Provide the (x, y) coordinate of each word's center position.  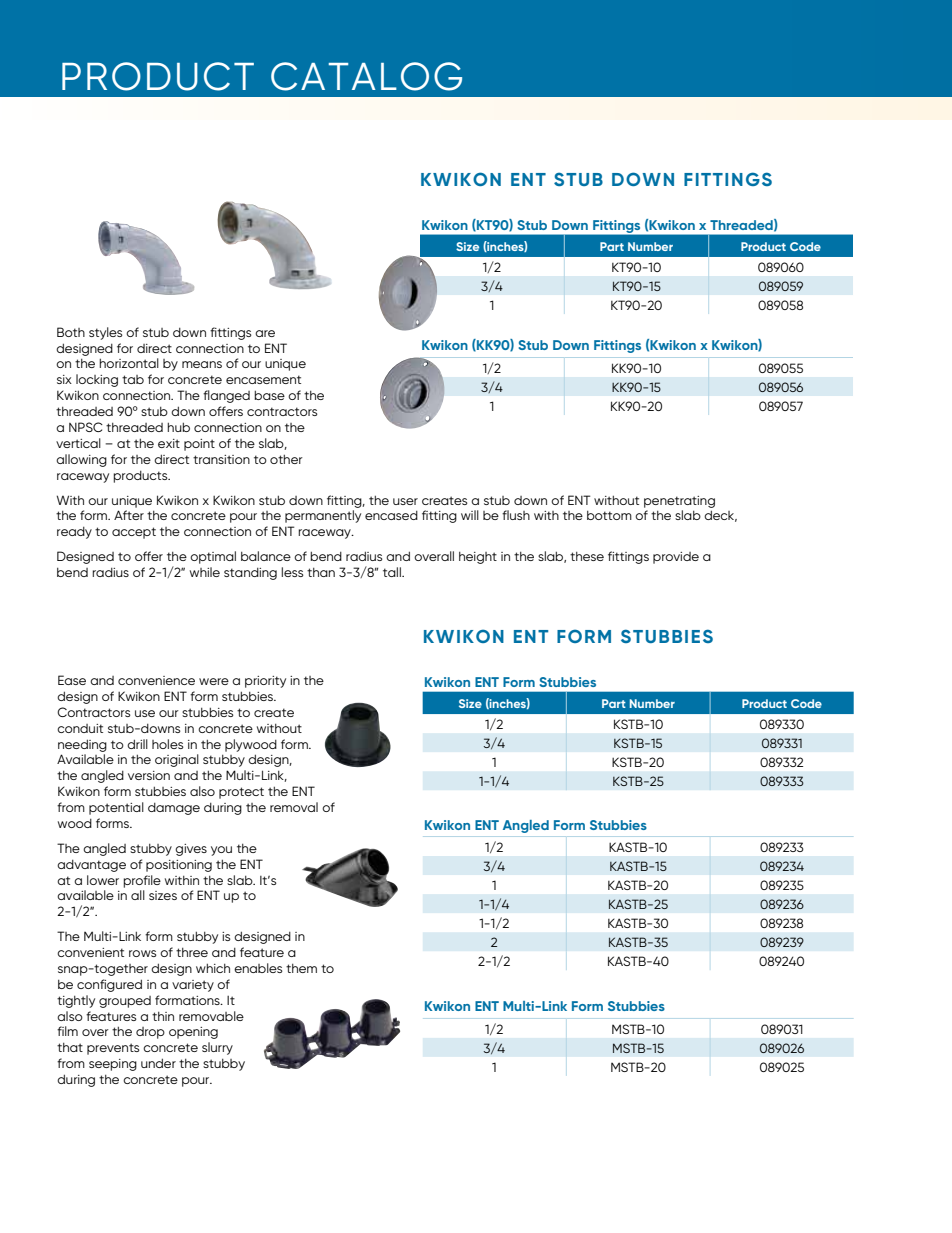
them (301, 968)
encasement (263, 379)
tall (393, 572)
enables (258, 968)
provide (676, 558)
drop (150, 1033)
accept (134, 533)
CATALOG (366, 76)
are (265, 333)
